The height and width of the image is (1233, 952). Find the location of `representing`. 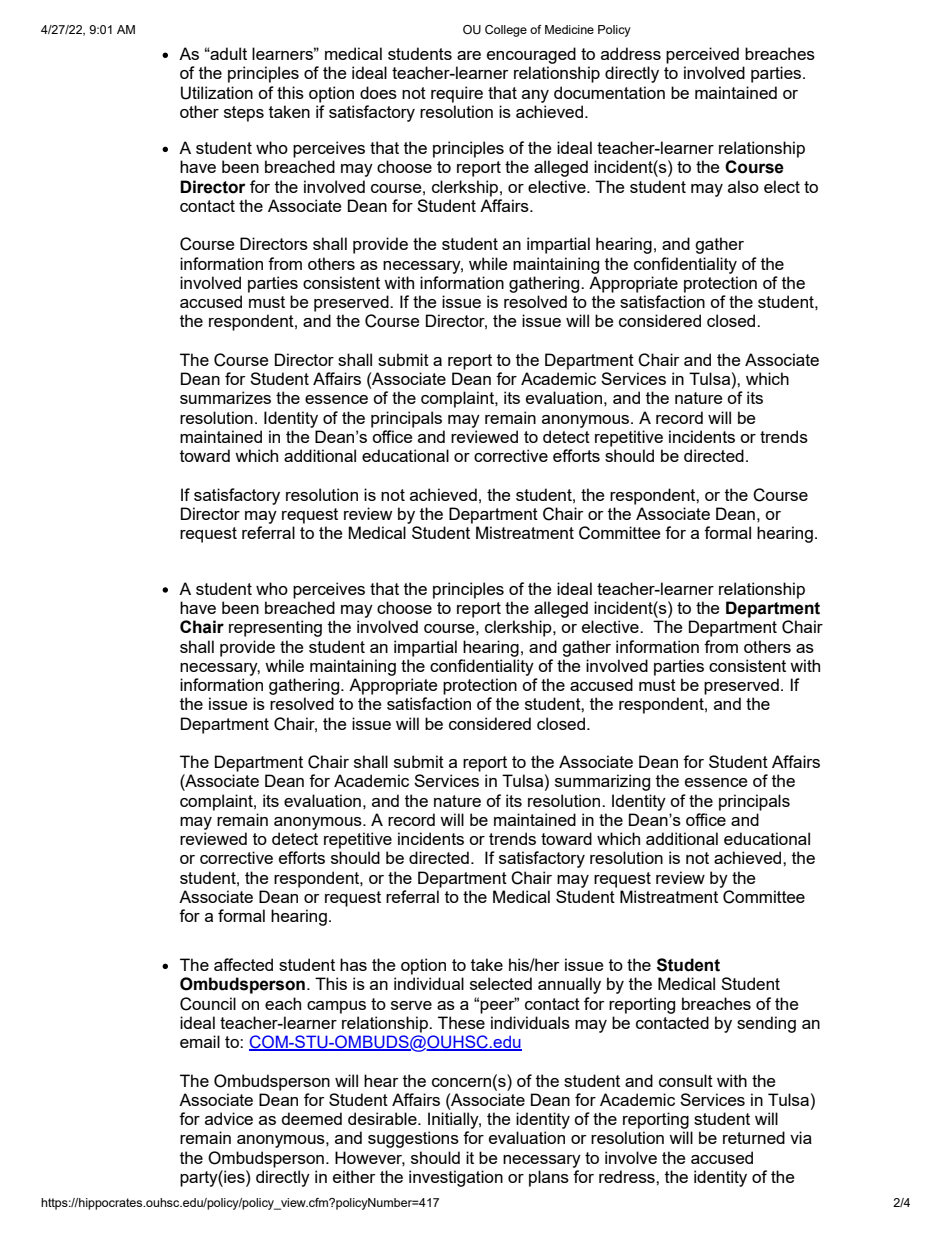

representing is located at coordinates (275, 628).
